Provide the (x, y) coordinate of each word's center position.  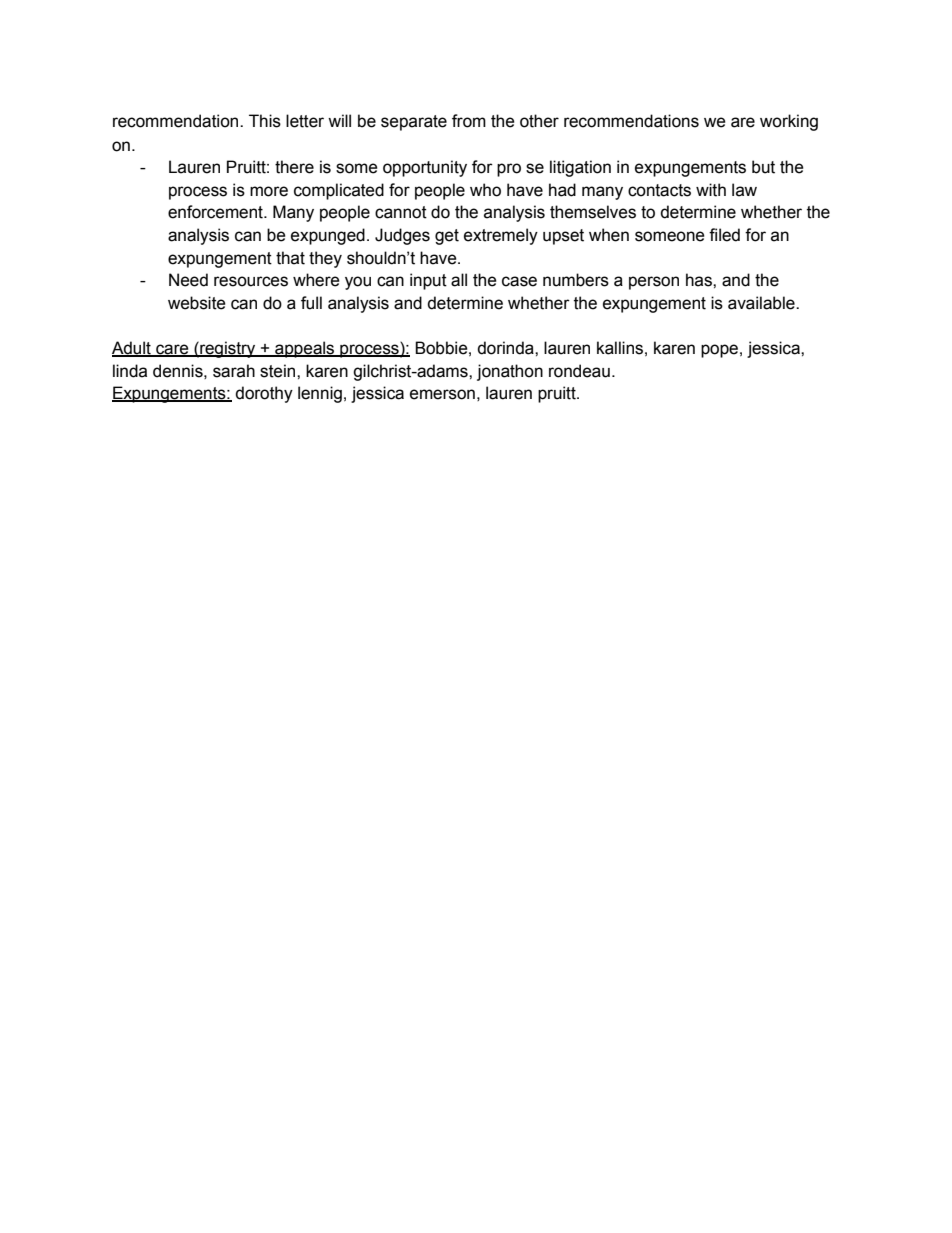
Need (188, 280)
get (447, 237)
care (172, 350)
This (265, 121)
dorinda (506, 348)
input (428, 281)
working (789, 122)
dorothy (264, 394)
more (269, 191)
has (700, 280)
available (762, 303)
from (469, 121)
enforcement (216, 212)
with (711, 190)
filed (724, 235)
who (485, 190)
